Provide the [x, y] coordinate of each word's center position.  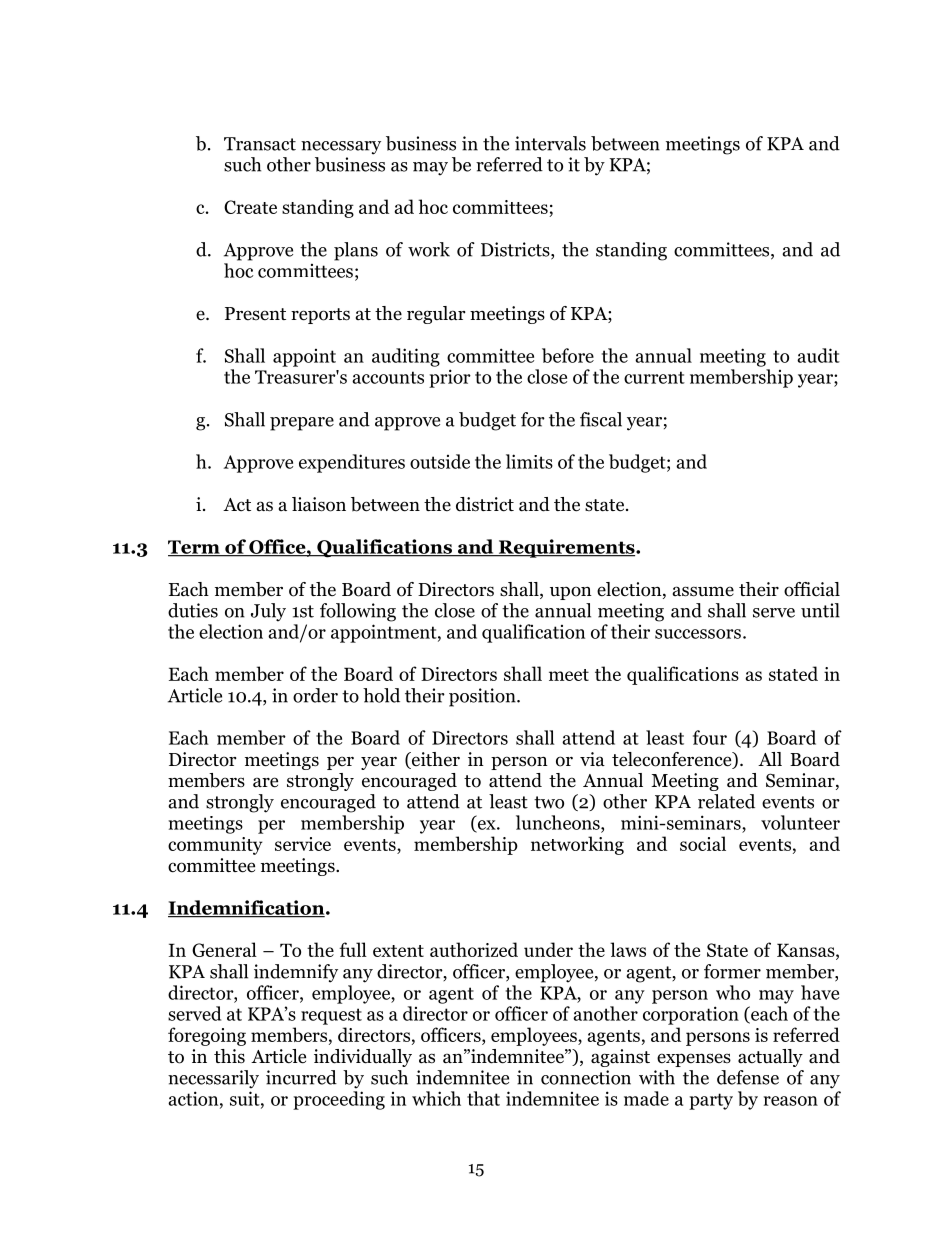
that [483, 1098]
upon [571, 593]
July [268, 612]
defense [748, 1077]
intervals [550, 143]
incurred [301, 1077]
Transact [260, 144]
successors [698, 634]
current [654, 377]
